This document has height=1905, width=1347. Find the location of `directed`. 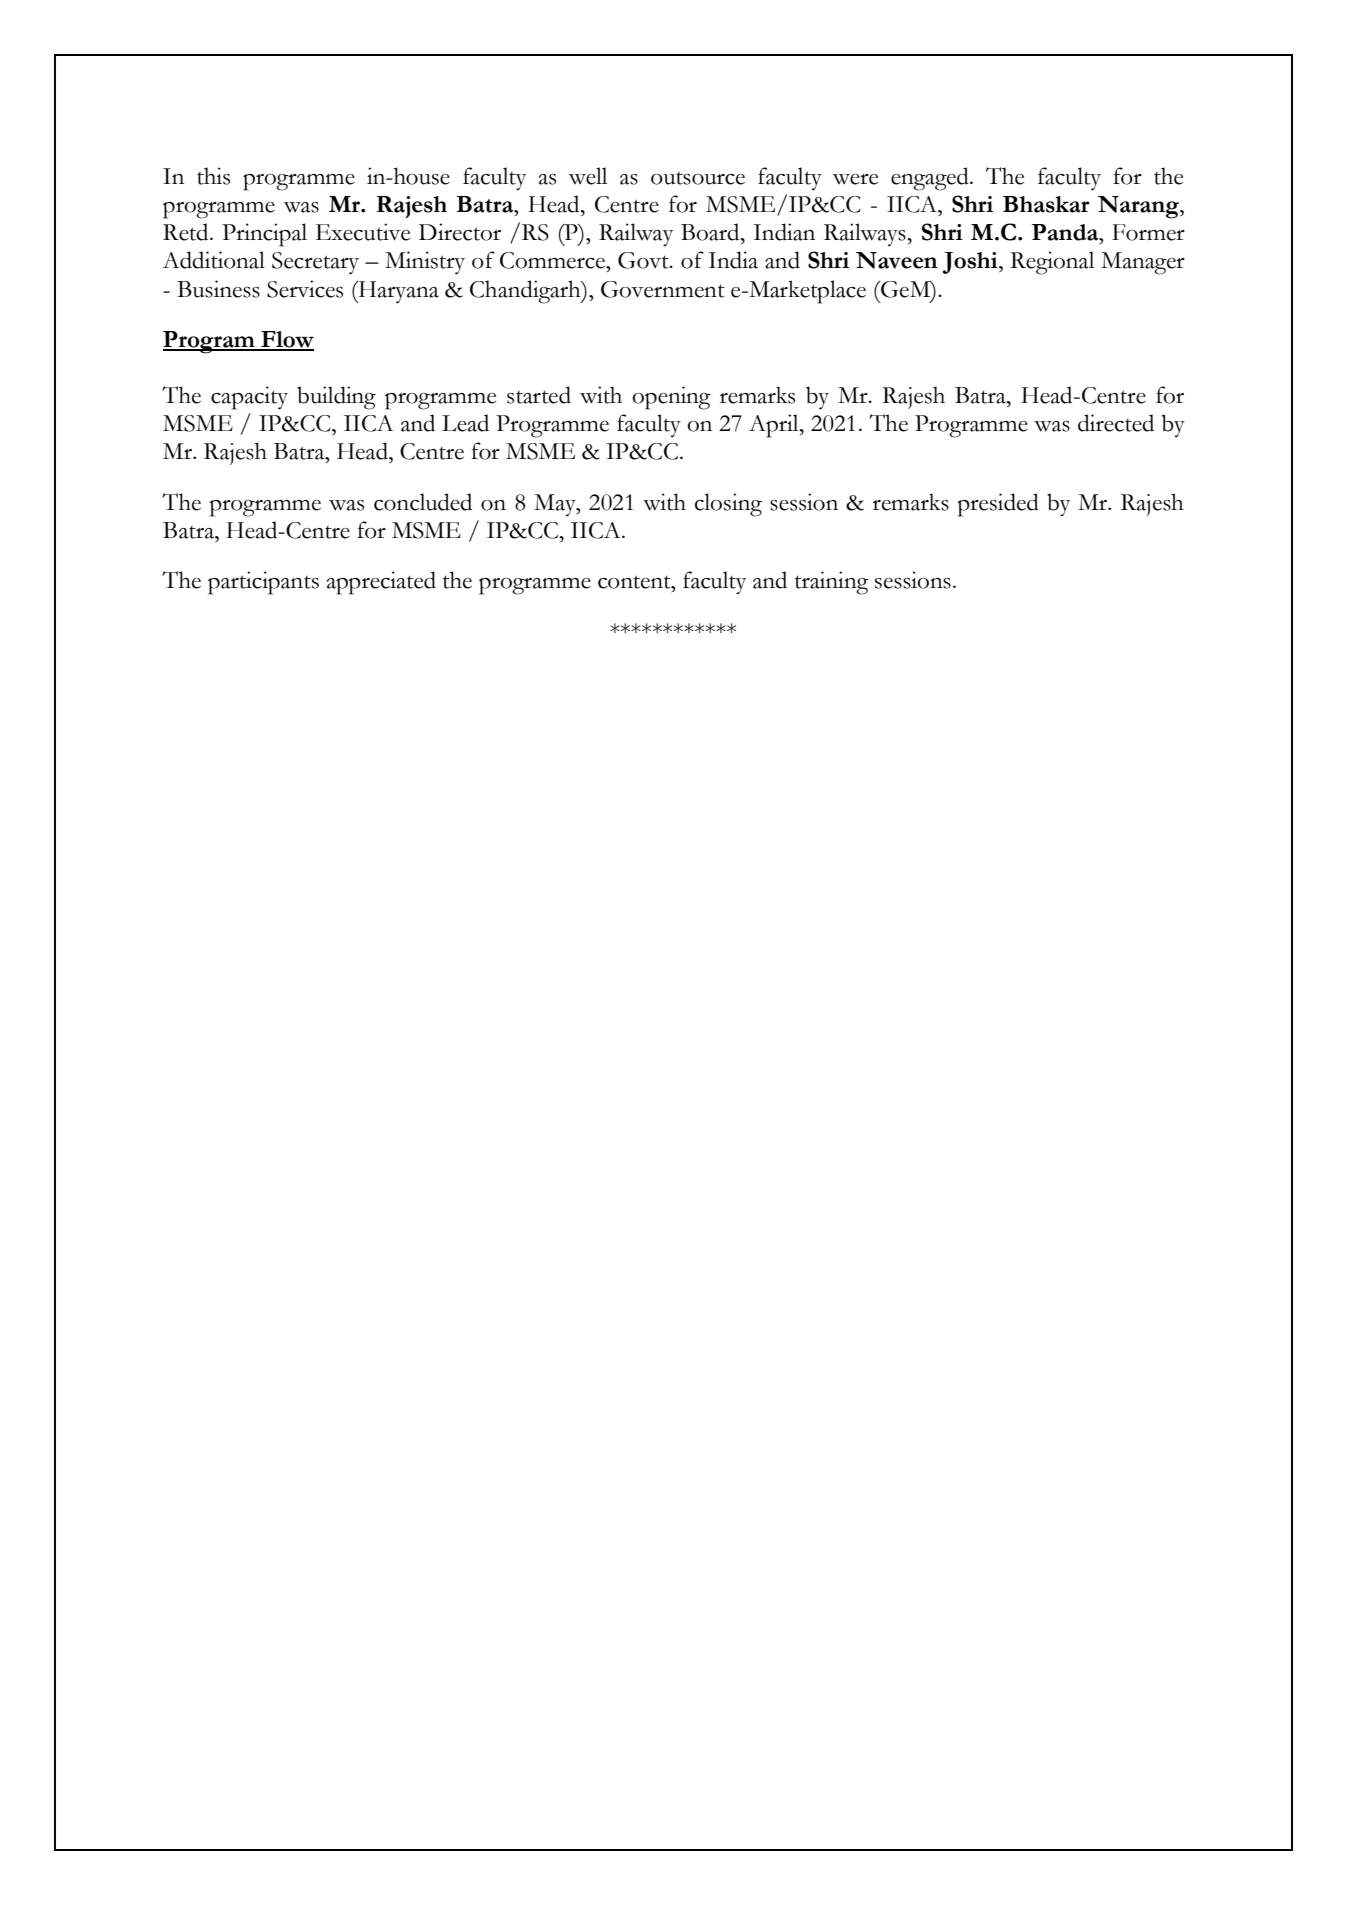

directed is located at coordinates (1116, 423).
